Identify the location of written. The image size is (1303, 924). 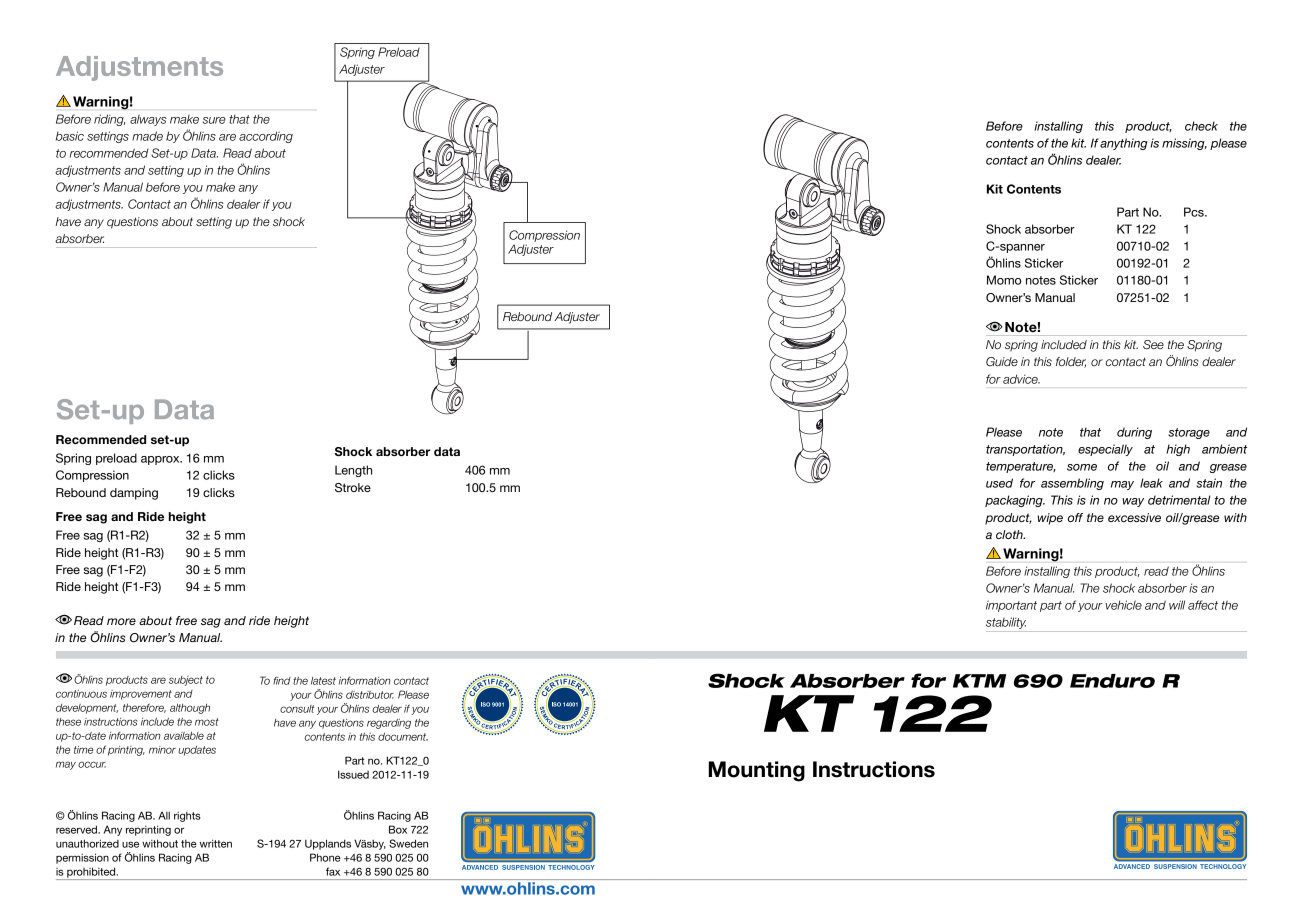
(216, 843).
